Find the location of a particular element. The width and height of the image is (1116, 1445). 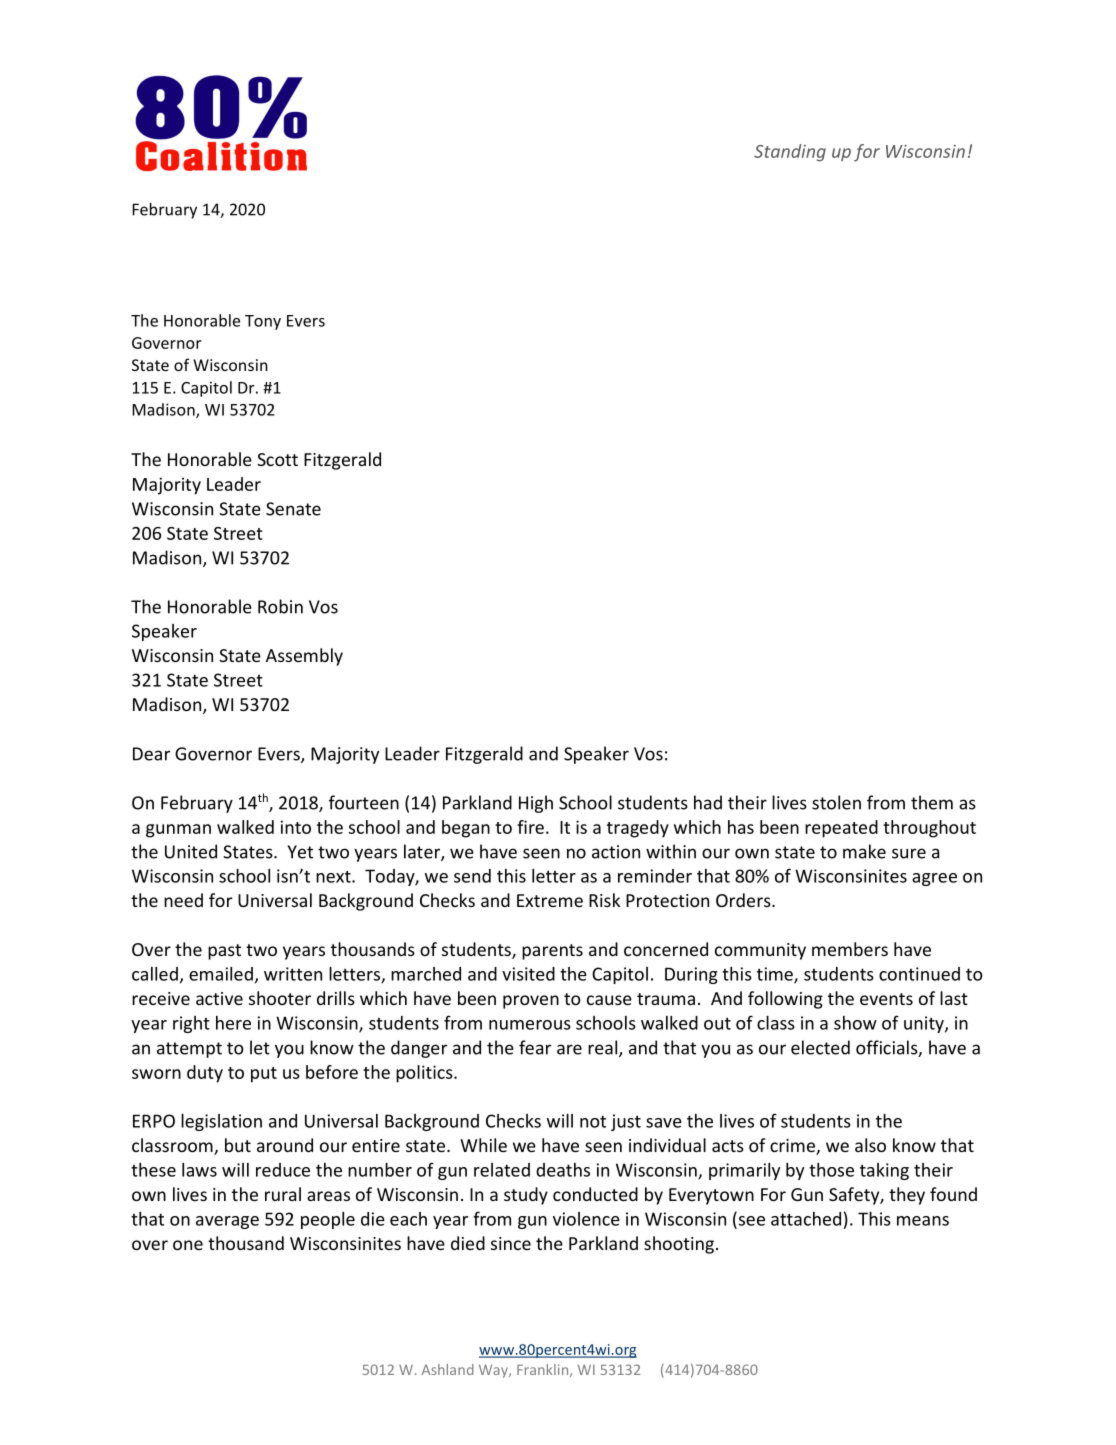

Standing is located at coordinates (790, 153).
